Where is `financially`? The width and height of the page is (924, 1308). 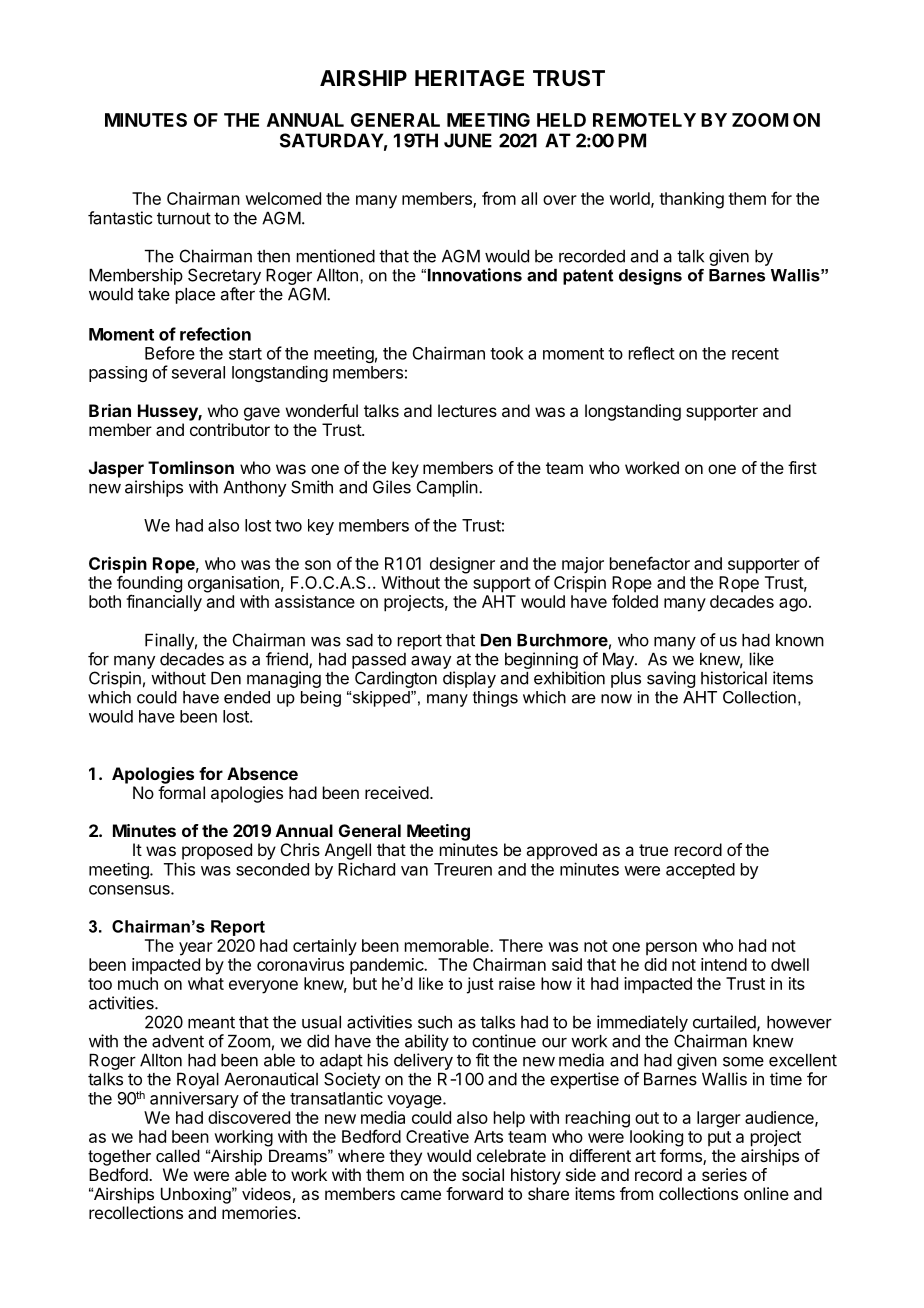 financially is located at coordinates (164, 603).
